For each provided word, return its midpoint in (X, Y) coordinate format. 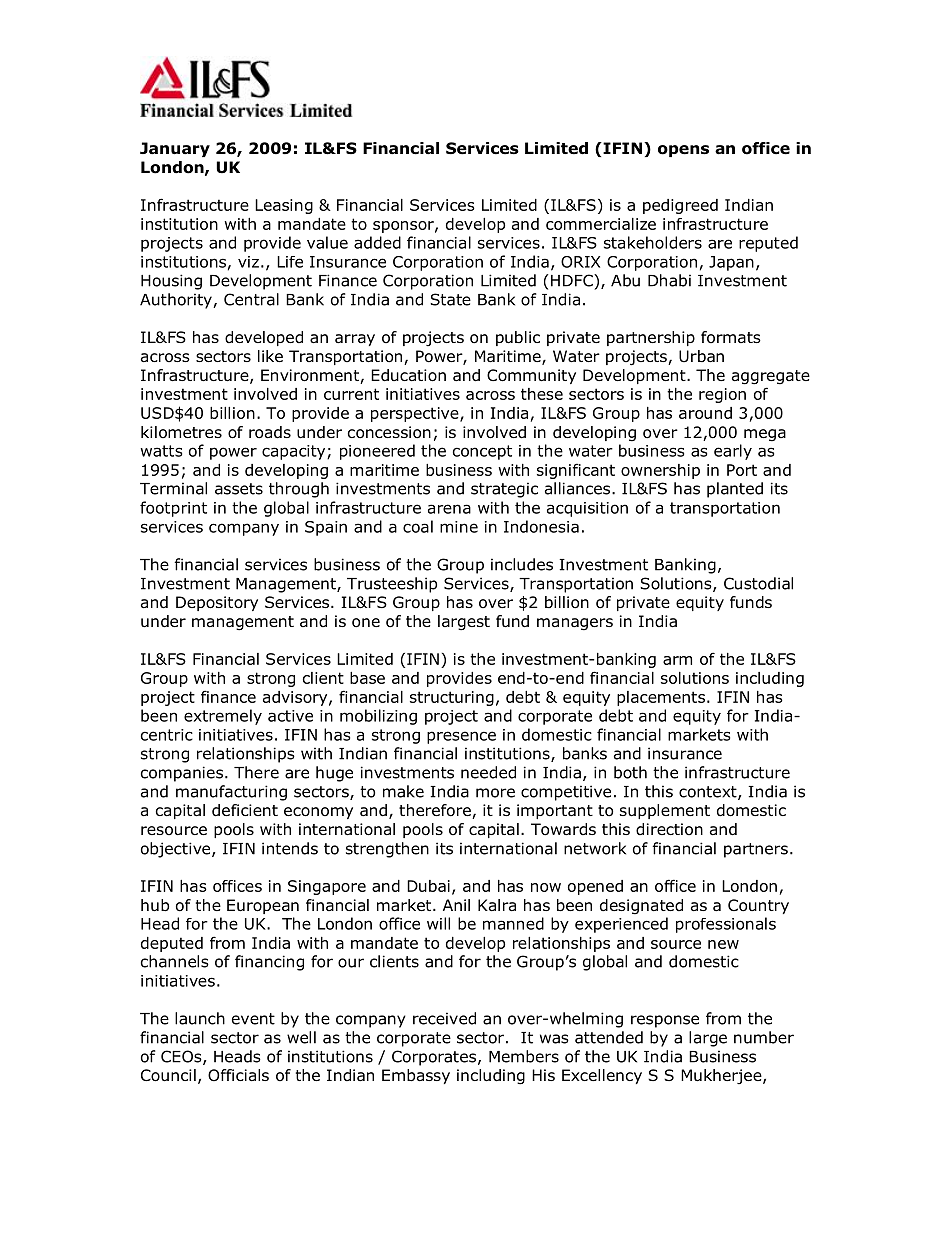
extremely (223, 717)
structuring (452, 698)
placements (661, 698)
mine (459, 527)
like (270, 356)
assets (239, 489)
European (263, 906)
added (377, 242)
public (518, 338)
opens (683, 151)
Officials (238, 1075)
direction (669, 829)
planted (735, 490)
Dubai (428, 886)
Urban (701, 356)
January (175, 149)
